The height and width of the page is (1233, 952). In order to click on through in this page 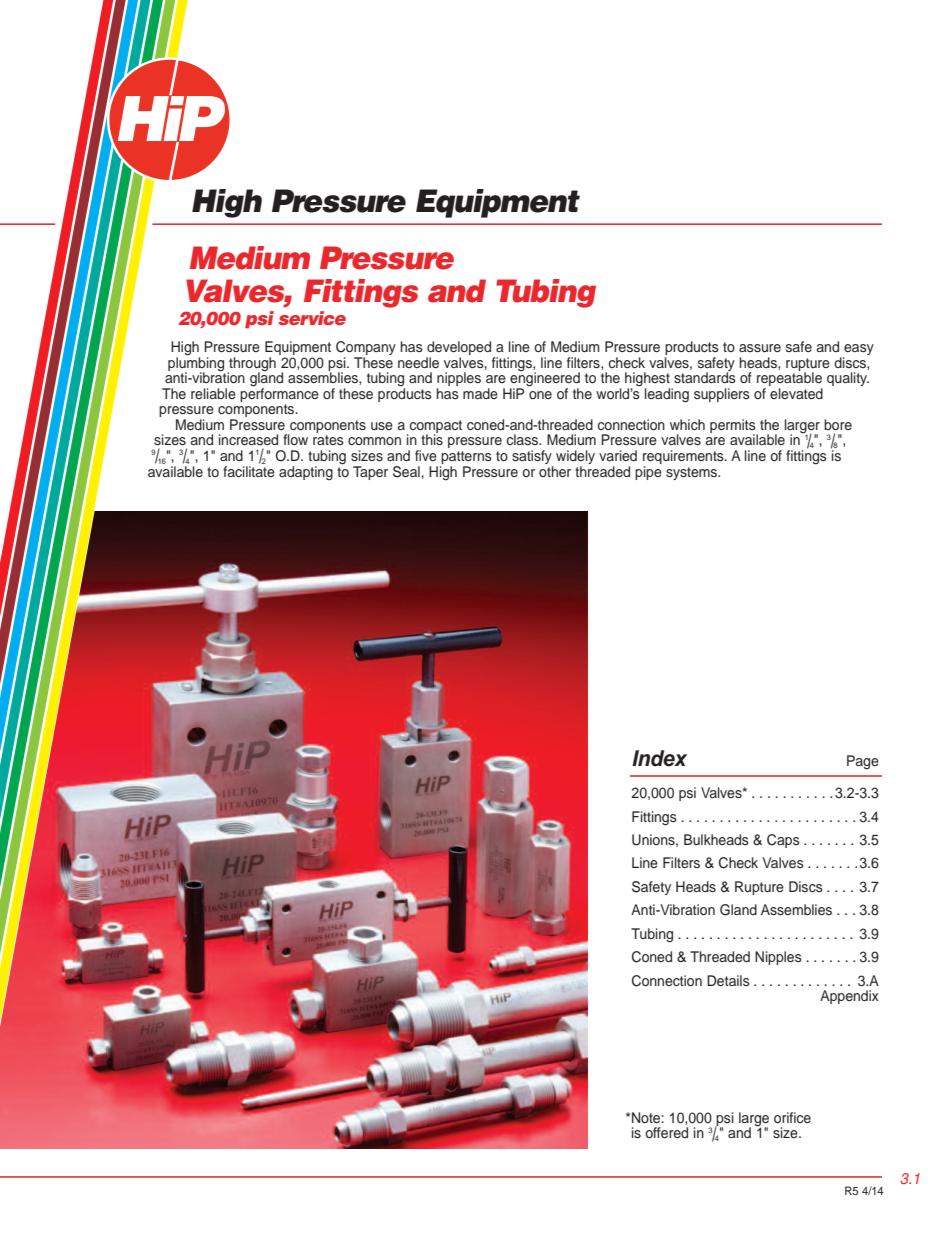, I will do `click(251, 365)`.
